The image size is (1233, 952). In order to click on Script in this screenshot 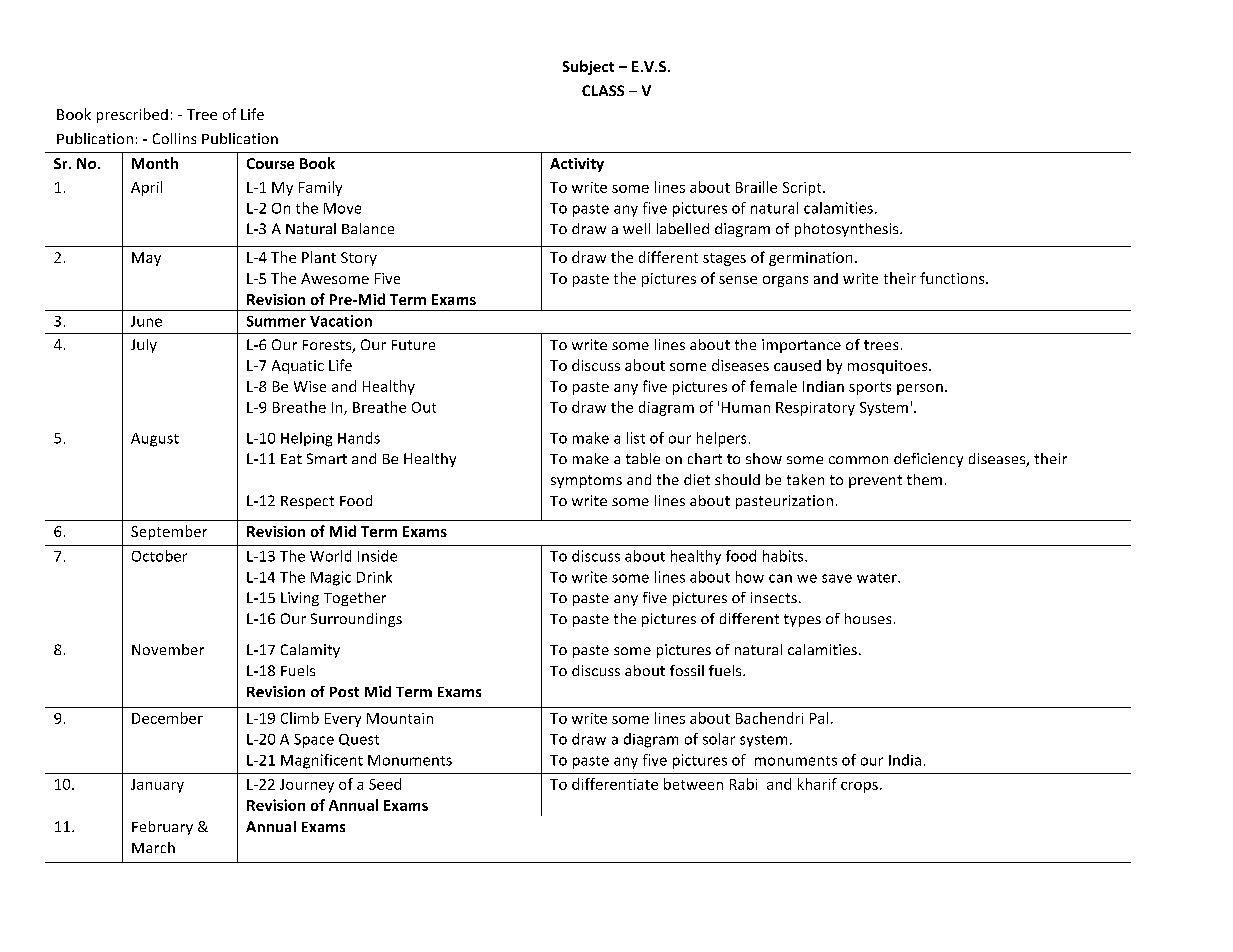, I will do `click(803, 189)`.
